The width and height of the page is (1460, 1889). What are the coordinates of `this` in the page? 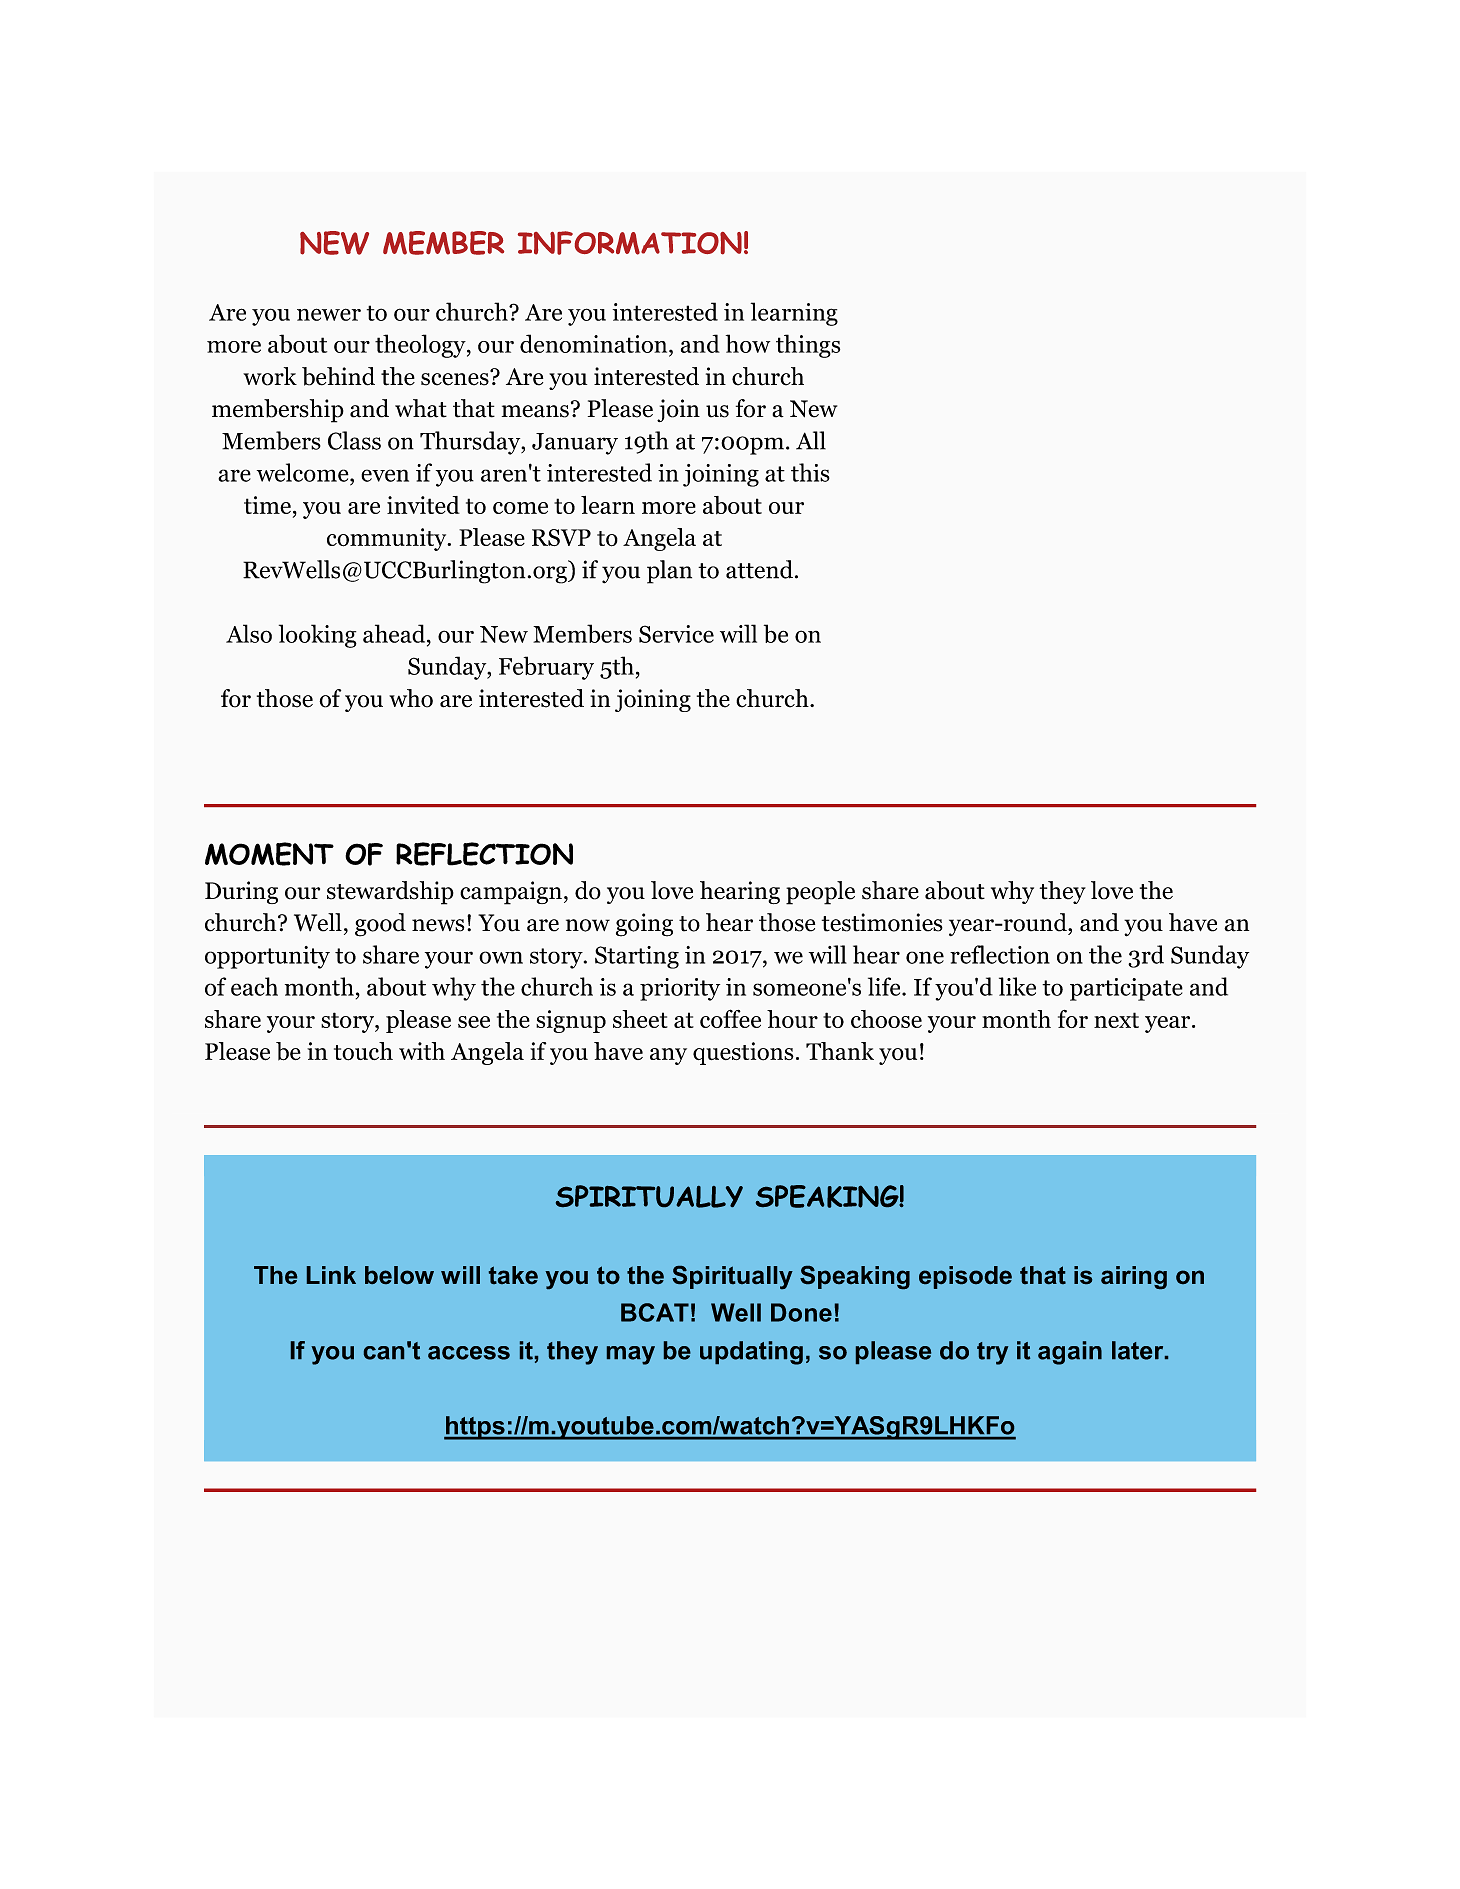 It's located at (810, 472).
